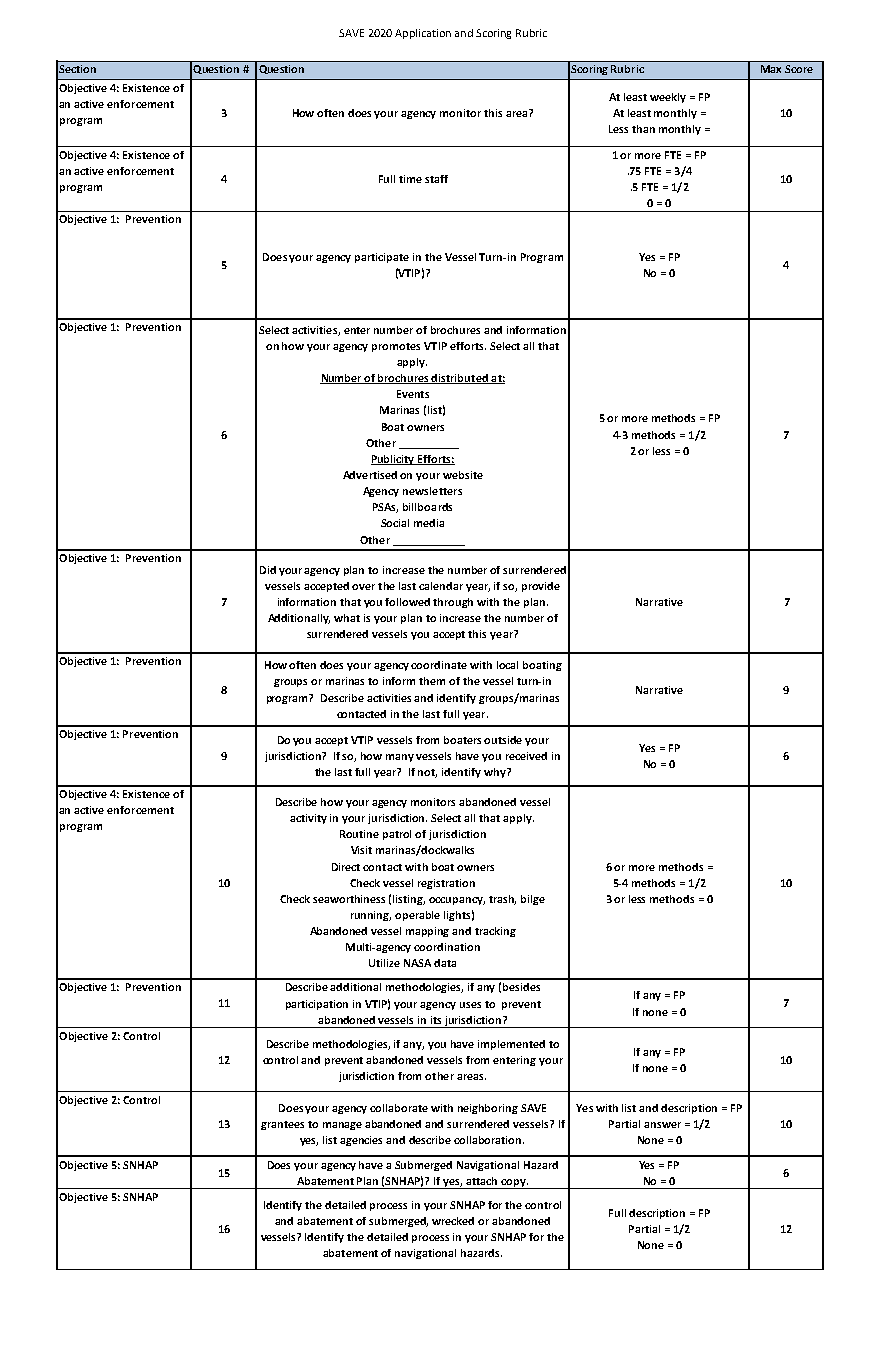  Describe the element at coordinates (347, 618) in the page. I see `what` at that location.
